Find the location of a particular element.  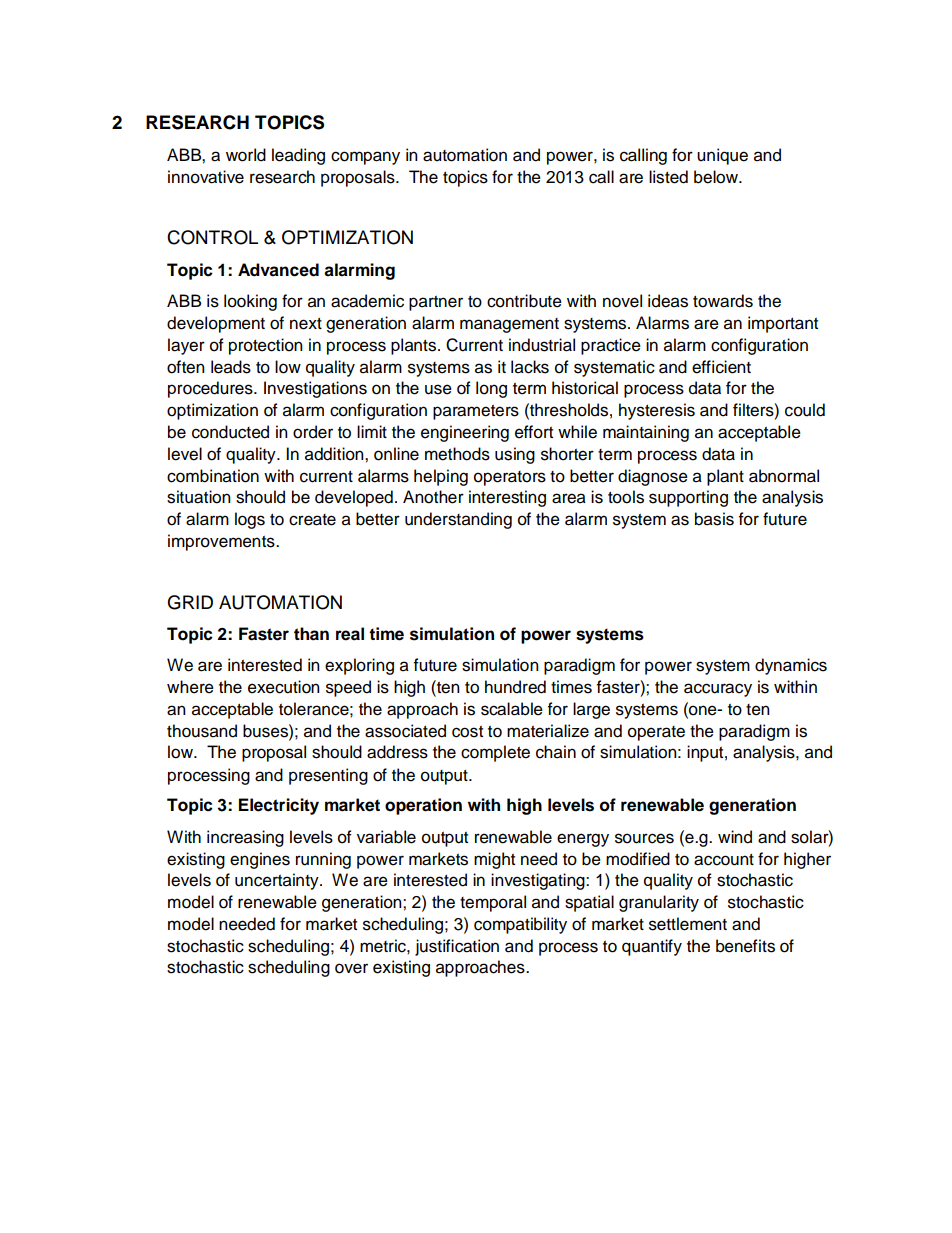

understanding is located at coordinates (458, 520).
